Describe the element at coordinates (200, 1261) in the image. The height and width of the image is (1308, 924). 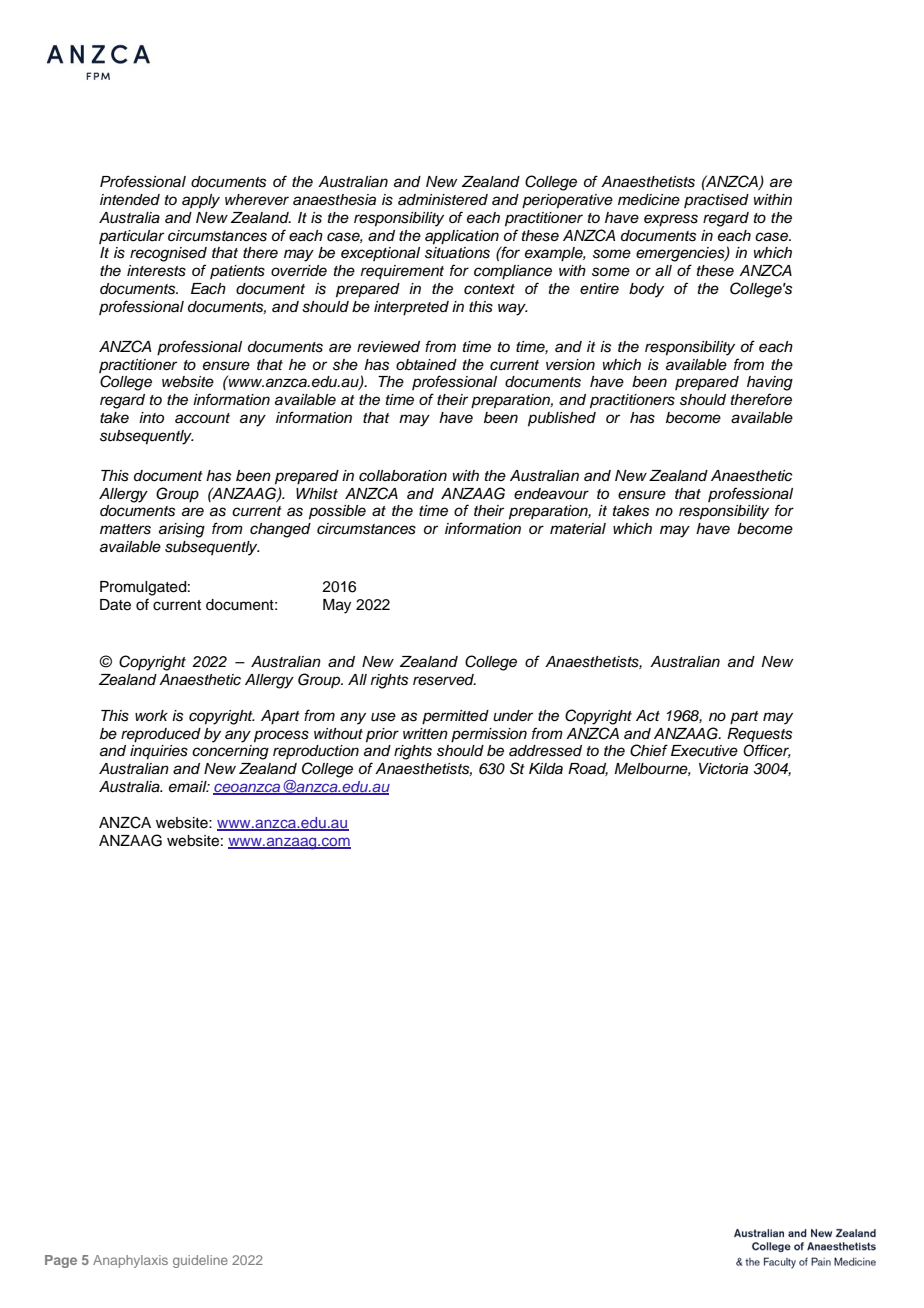
I see `guideline` at that location.
